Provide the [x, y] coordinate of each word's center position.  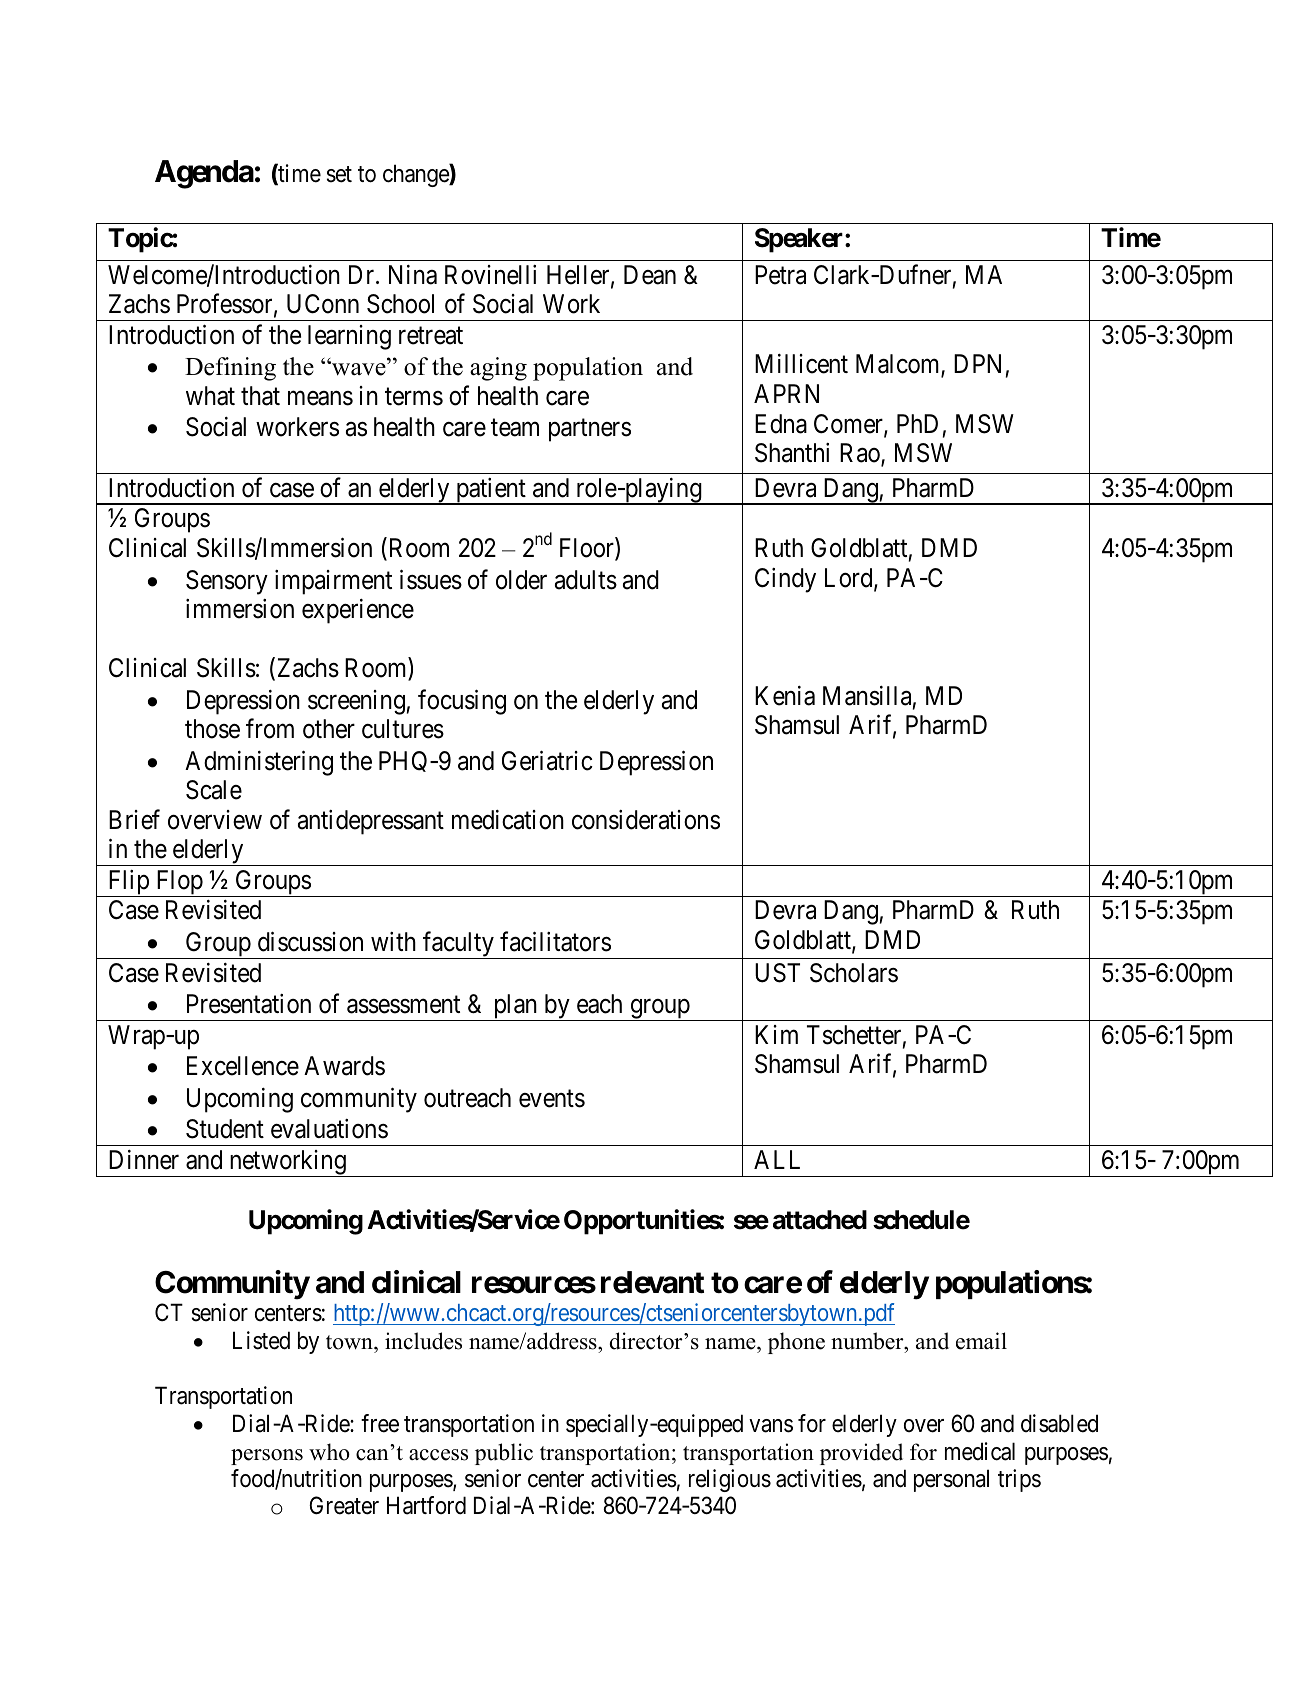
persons [267, 1457]
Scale [214, 790]
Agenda [204, 174]
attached [820, 1220]
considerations [646, 820]
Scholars [854, 973]
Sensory [227, 582]
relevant [652, 1282]
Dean [650, 275]
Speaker [800, 240]
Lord [850, 579]
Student [225, 1129]
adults [586, 580]
